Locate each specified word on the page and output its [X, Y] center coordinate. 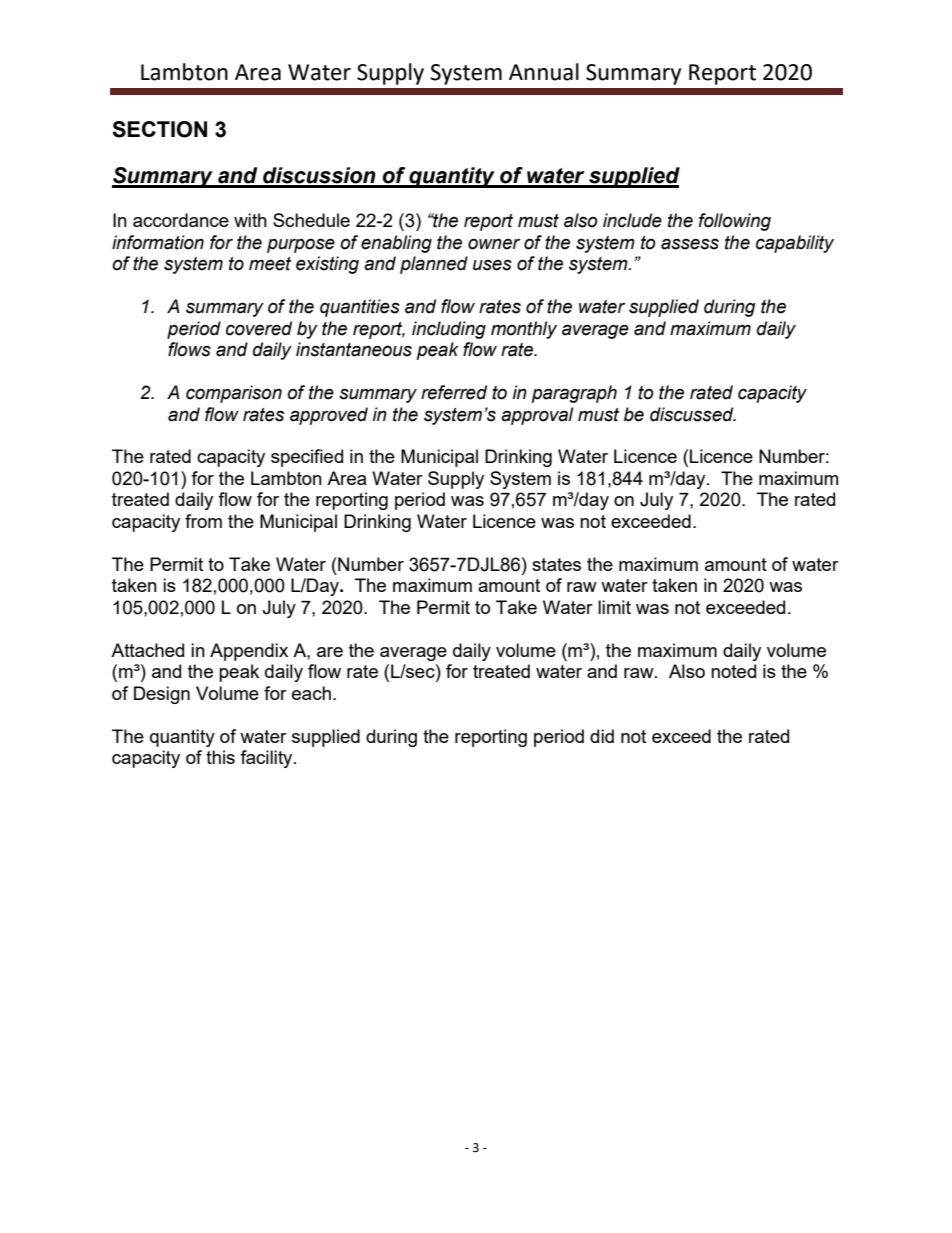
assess [690, 244]
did [602, 736]
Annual [544, 72]
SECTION [159, 129]
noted [733, 671]
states [556, 564]
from [203, 521]
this [220, 757]
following [735, 222]
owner [494, 244]
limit [614, 607]
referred [454, 392]
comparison [234, 394]
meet [270, 264]
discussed [693, 414]
